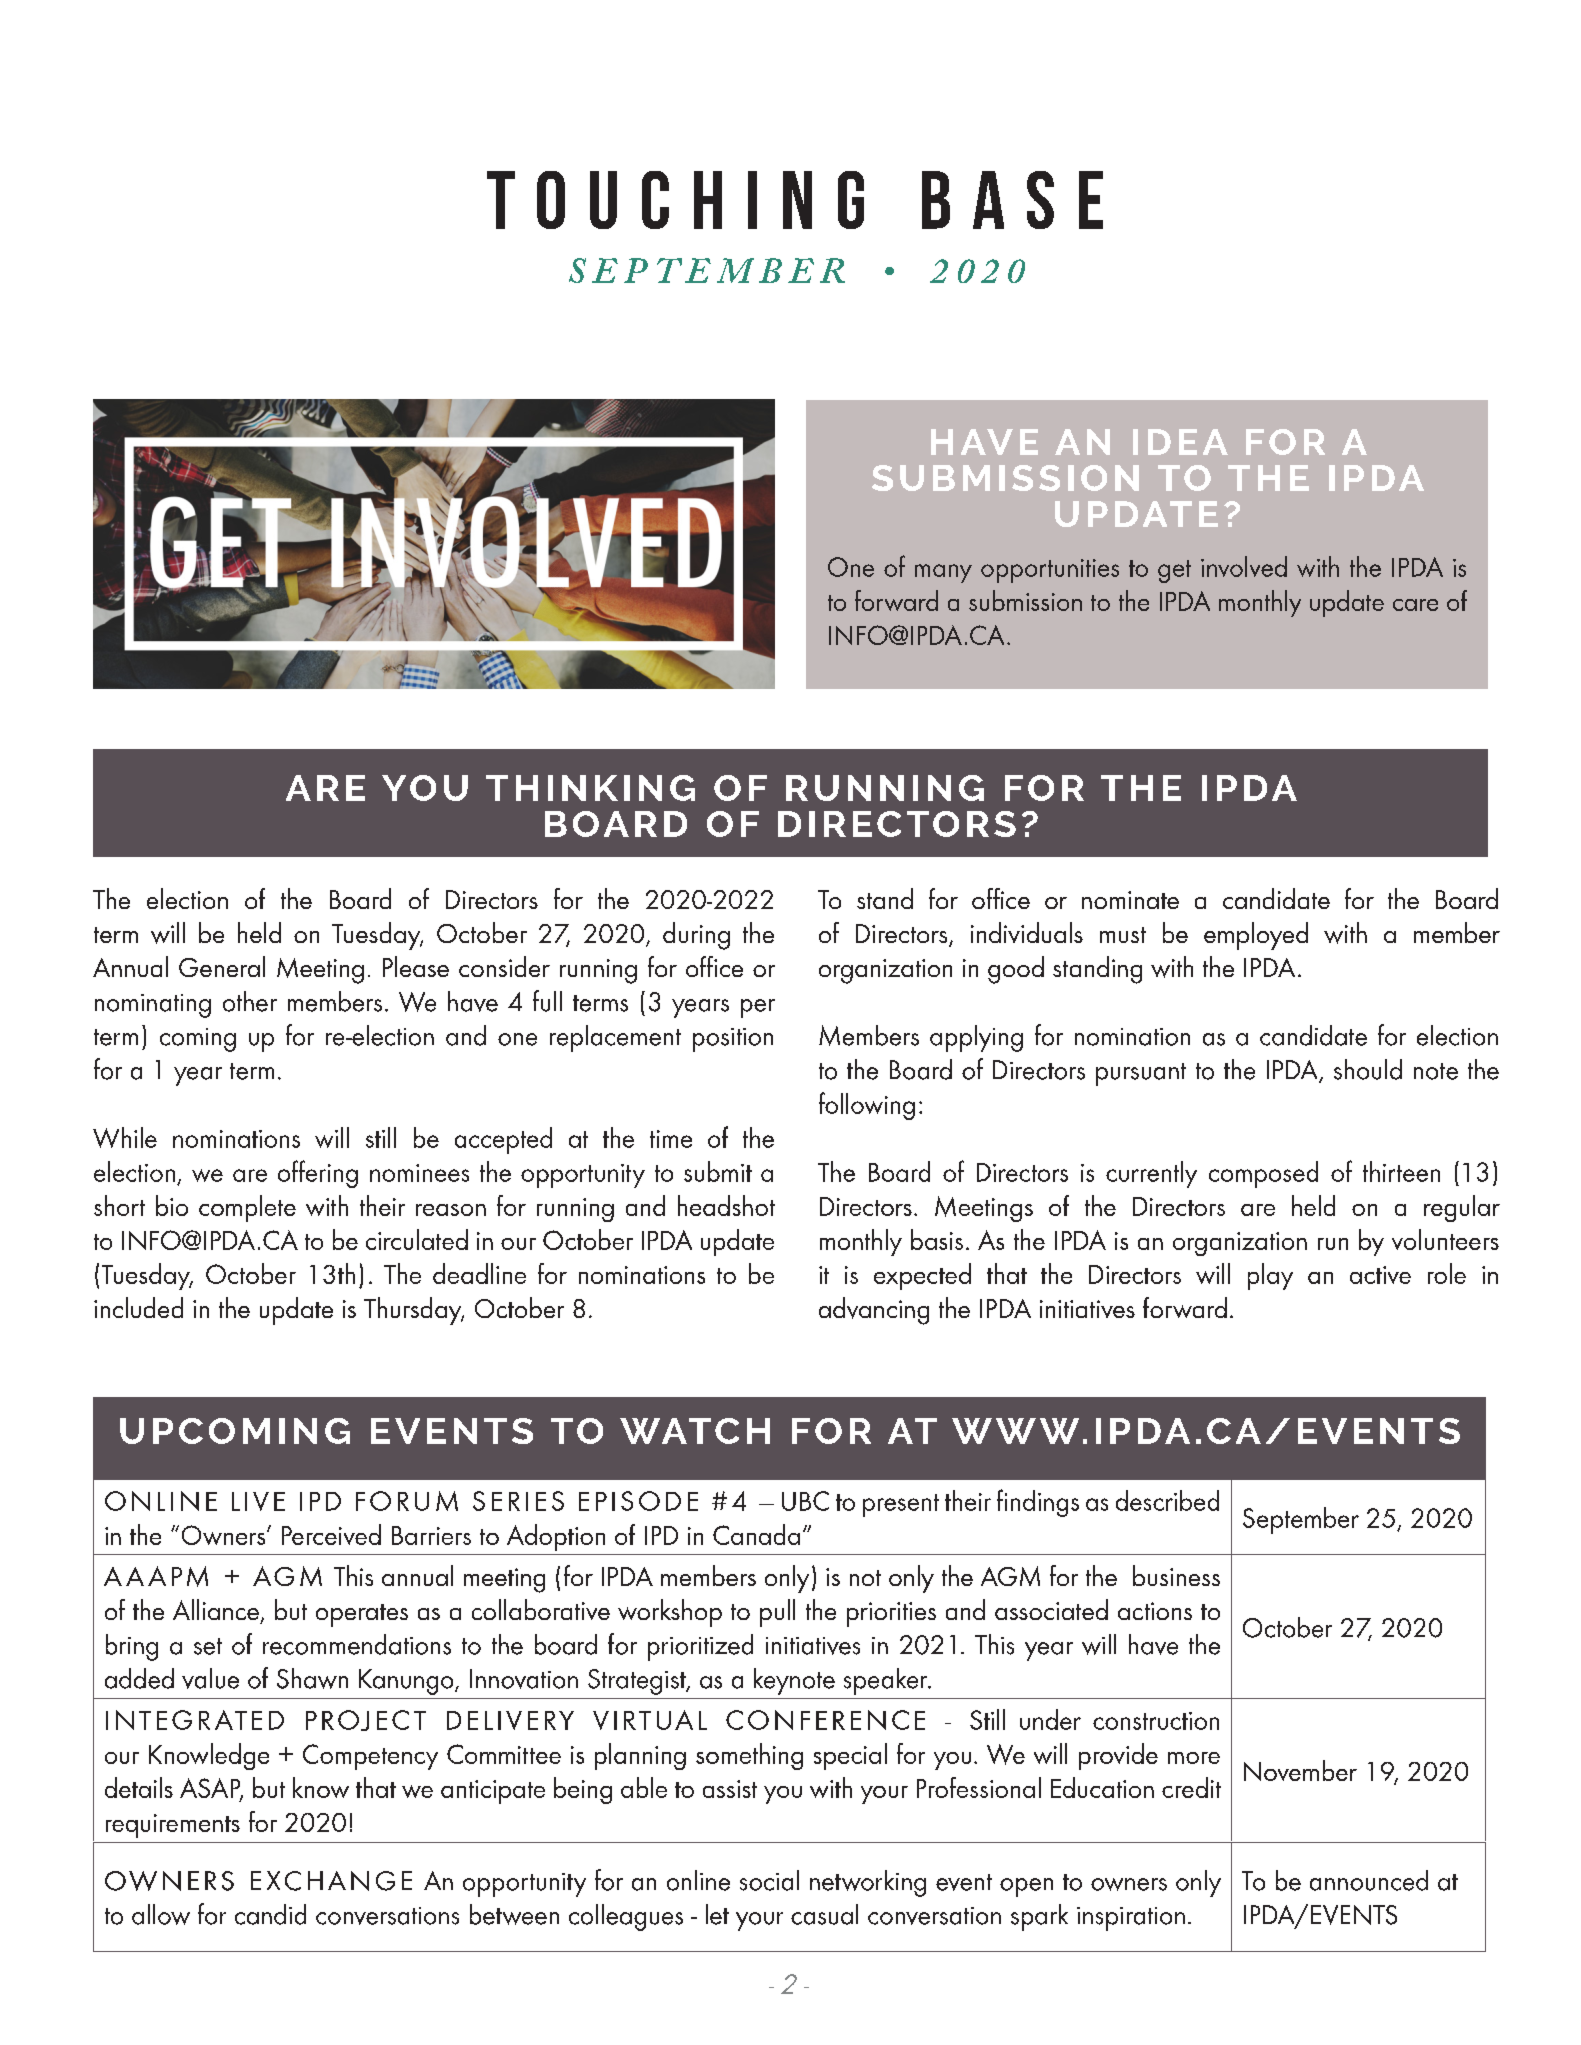  I want to click on other, so click(250, 1001).
